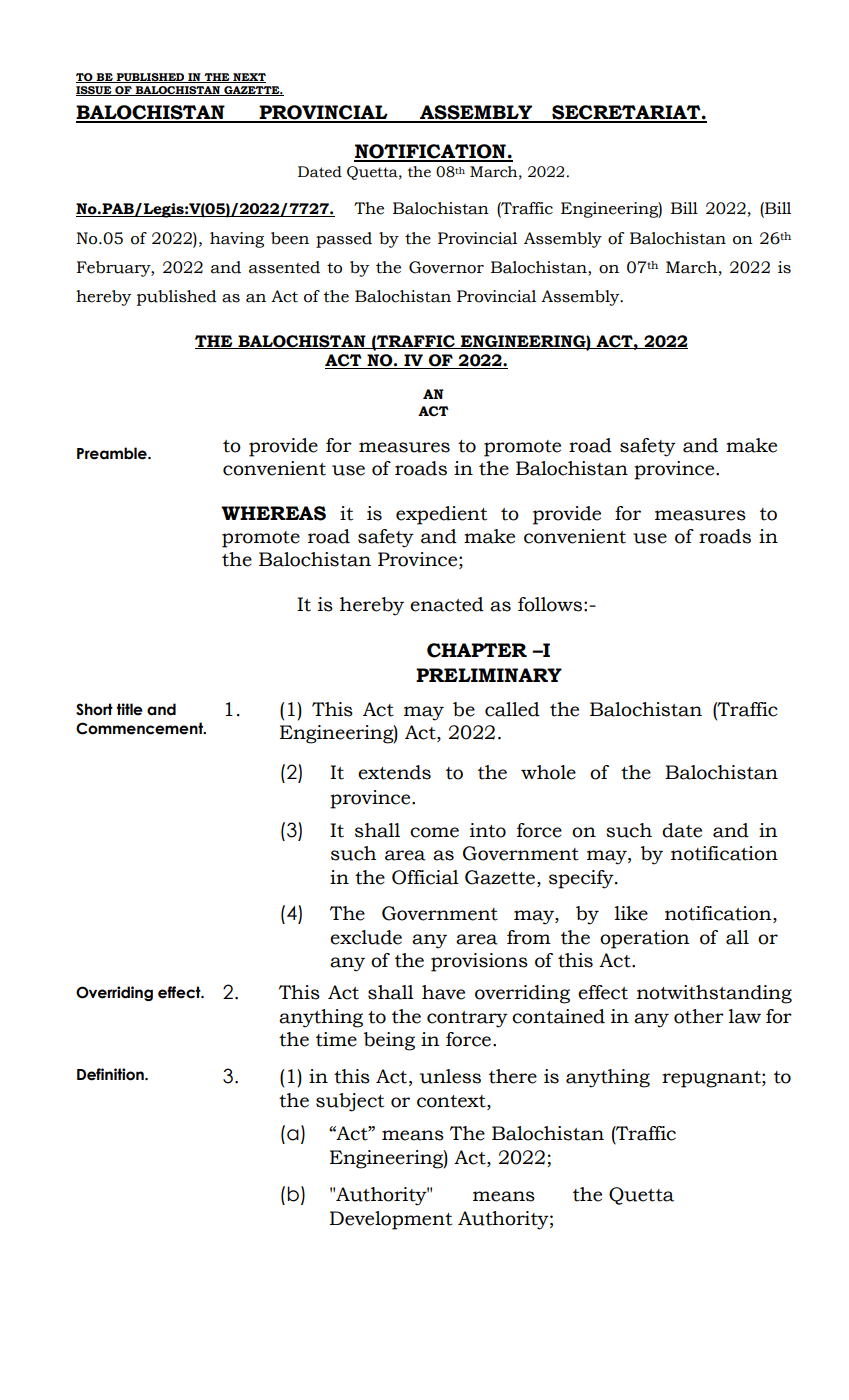 Image resolution: width=849 pixels, height=1400 pixels. I want to click on Definition, so click(111, 1074).
